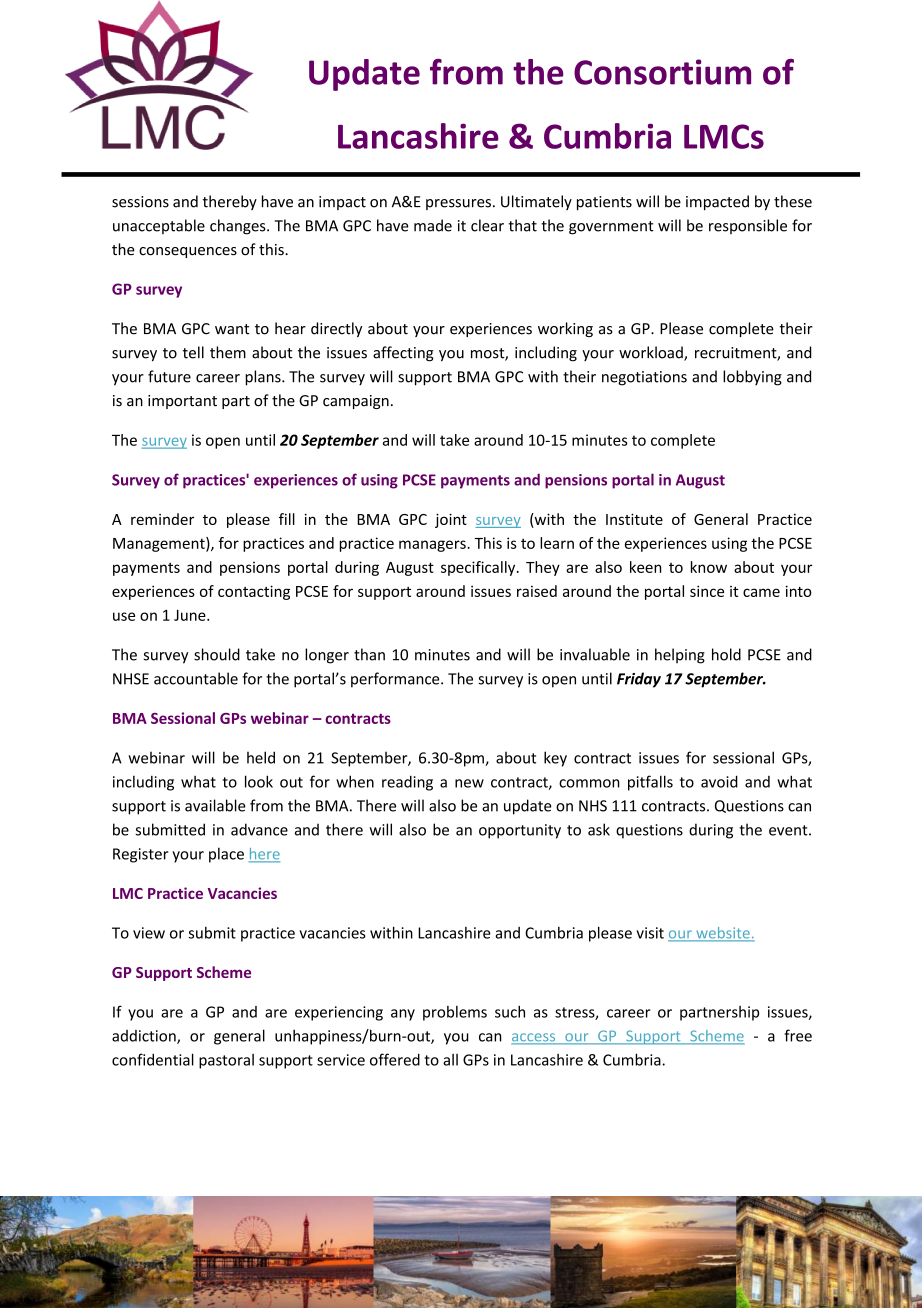 The width and height of the screenshot is (924, 1308). What do you see at coordinates (254, 592) in the screenshot?
I see `contacting` at bounding box center [254, 592].
